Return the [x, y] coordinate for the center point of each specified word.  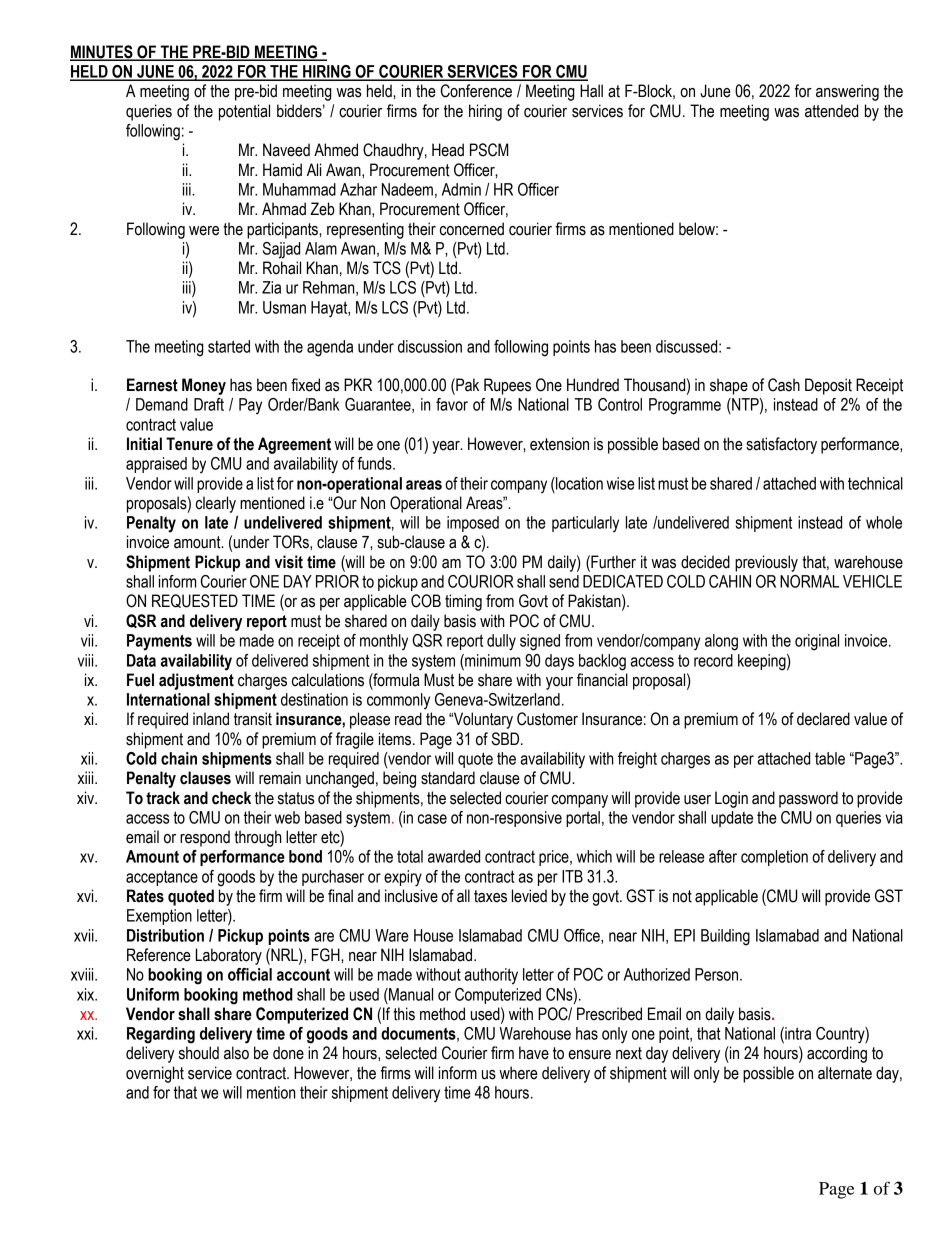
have [534, 1053]
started [229, 346]
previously [766, 563]
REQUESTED [195, 601]
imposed [473, 524]
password [808, 799]
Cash [784, 385]
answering [847, 92]
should [199, 1053]
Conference [476, 91]
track [163, 798]
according [837, 1054]
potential [244, 112]
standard [448, 778]
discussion [430, 346]
